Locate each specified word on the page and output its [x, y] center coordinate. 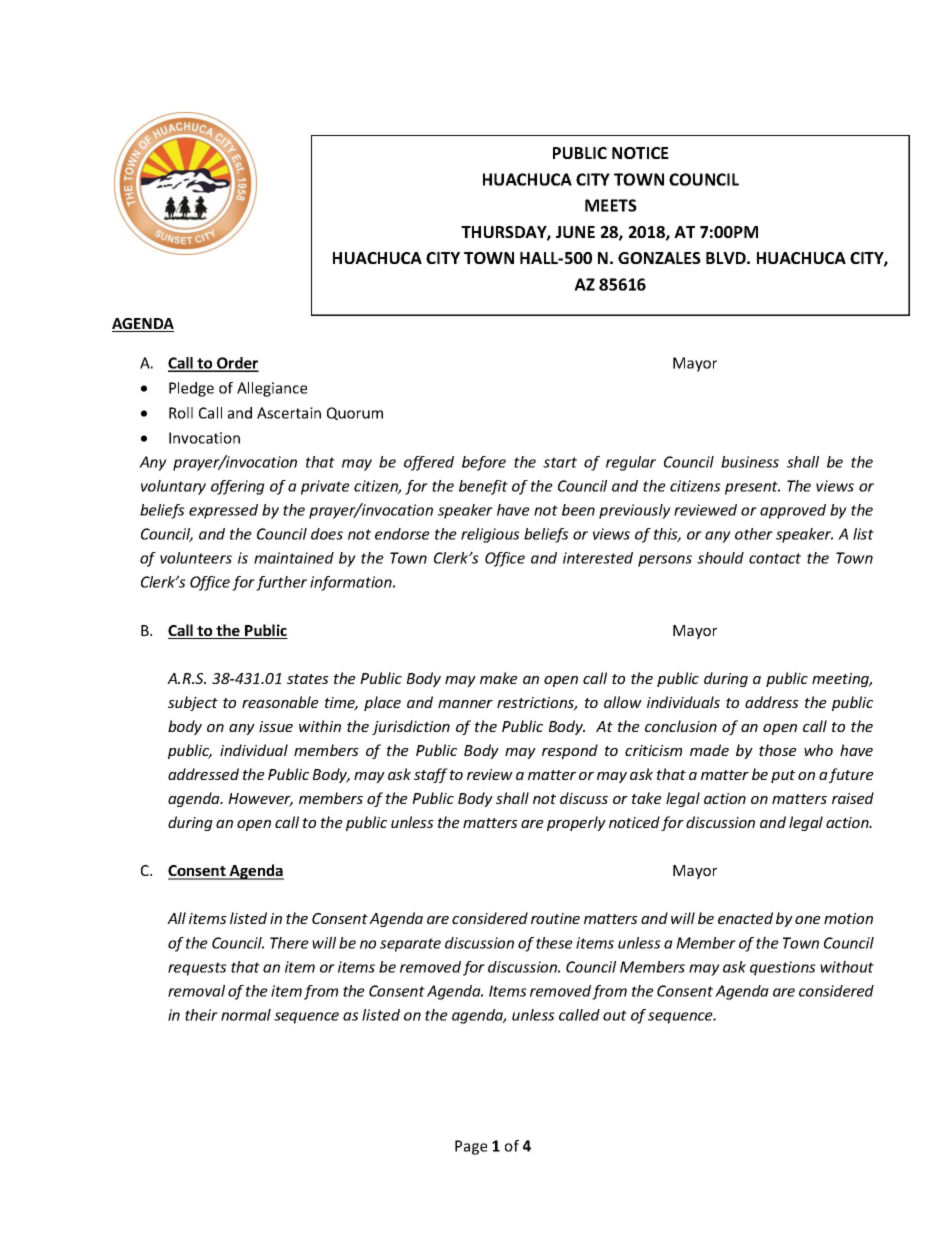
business [750, 462]
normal [246, 1015]
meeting [842, 680]
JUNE [575, 232]
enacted [745, 918]
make [499, 678]
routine [555, 918]
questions [783, 968]
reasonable [280, 702]
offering [238, 487]
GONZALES [659, 258]
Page [471, 1147]
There [289, 943]
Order [237, 364]
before [484, 463]
